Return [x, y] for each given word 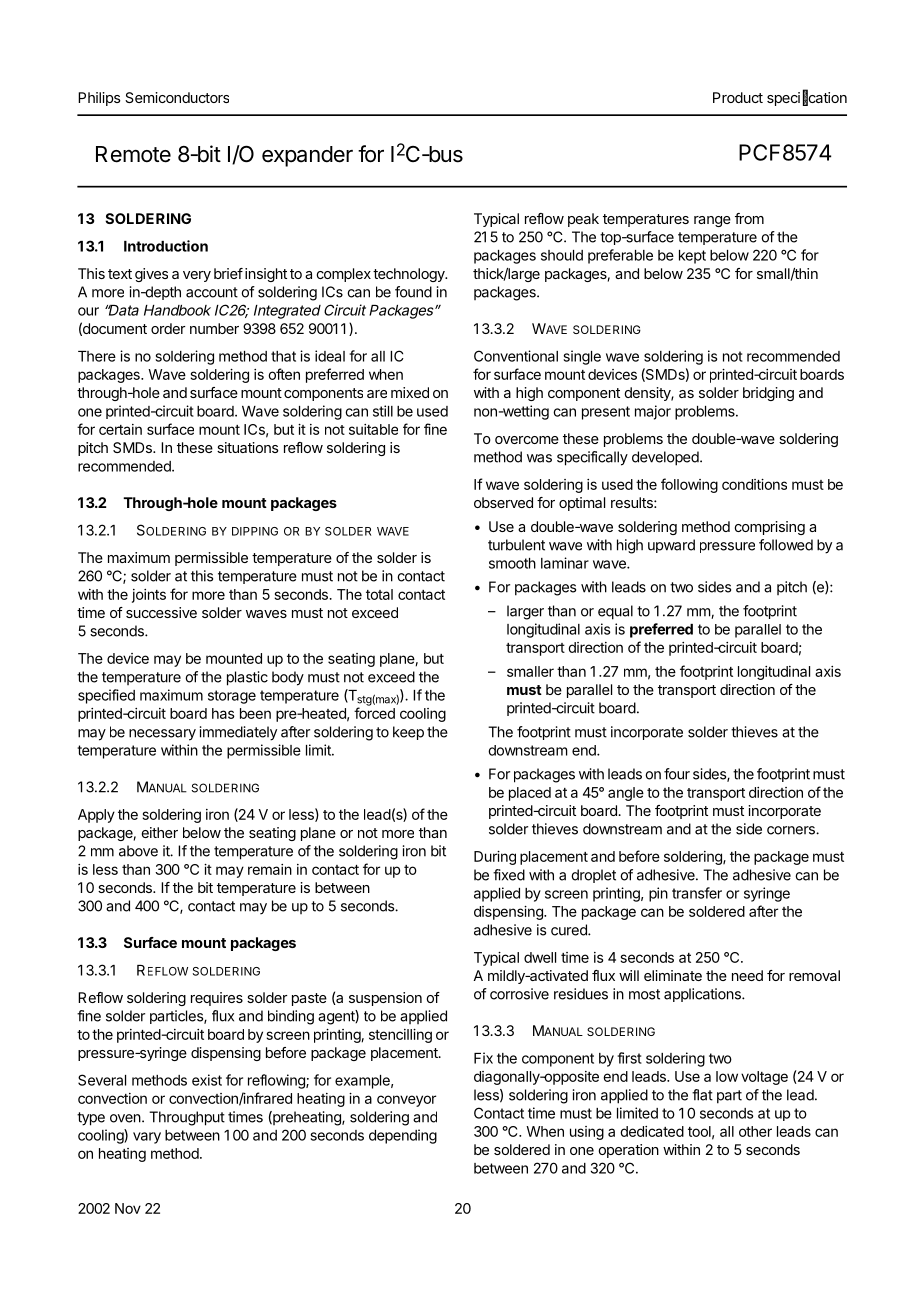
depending [403, 1136]
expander [307, 156]
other [755, 1131]
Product [738, 97]
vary [147, 1138]
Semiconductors [177, 97]
